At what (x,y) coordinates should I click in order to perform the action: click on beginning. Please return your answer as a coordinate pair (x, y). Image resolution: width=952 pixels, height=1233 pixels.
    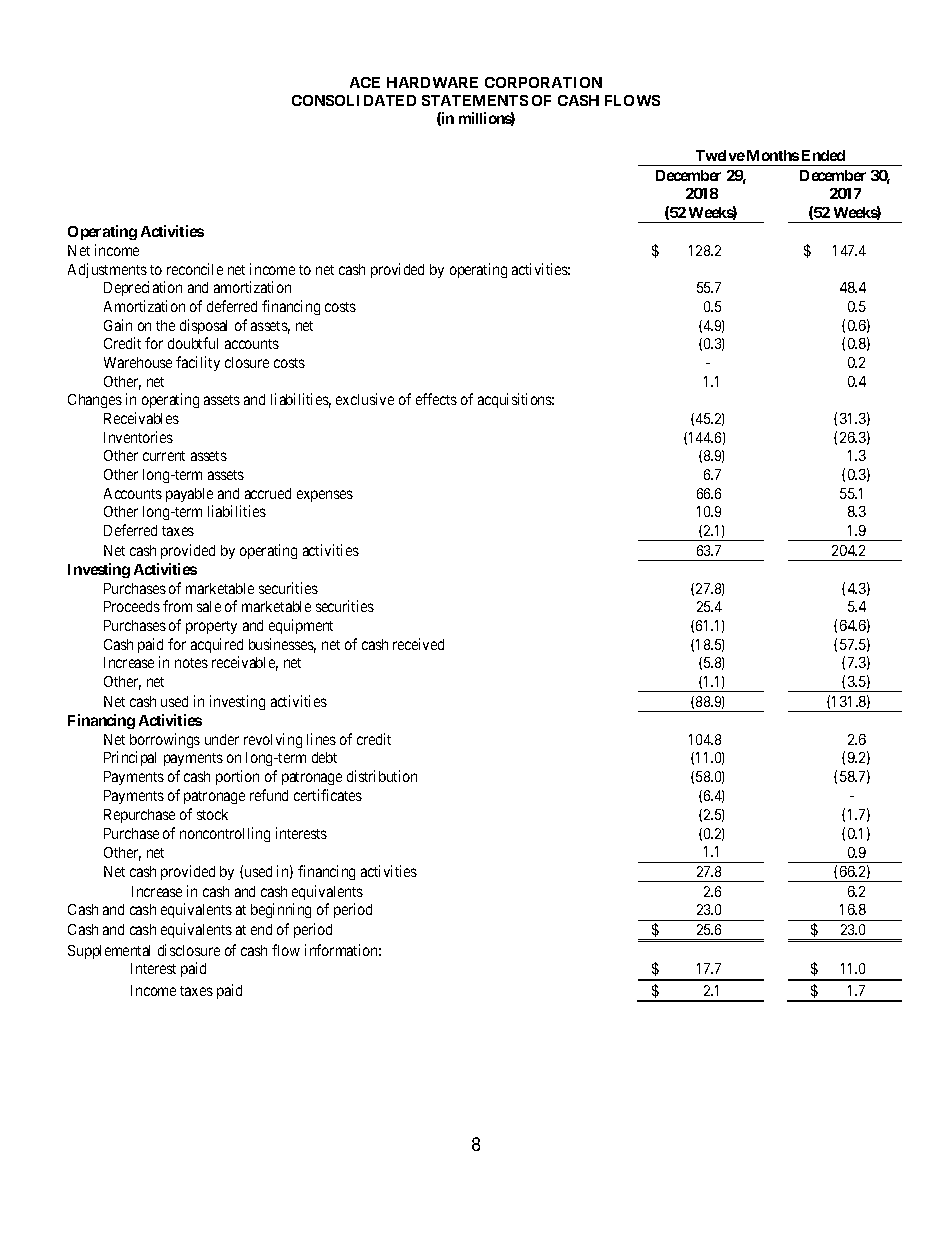
    Looking at the image, I should click on (281, 910).
